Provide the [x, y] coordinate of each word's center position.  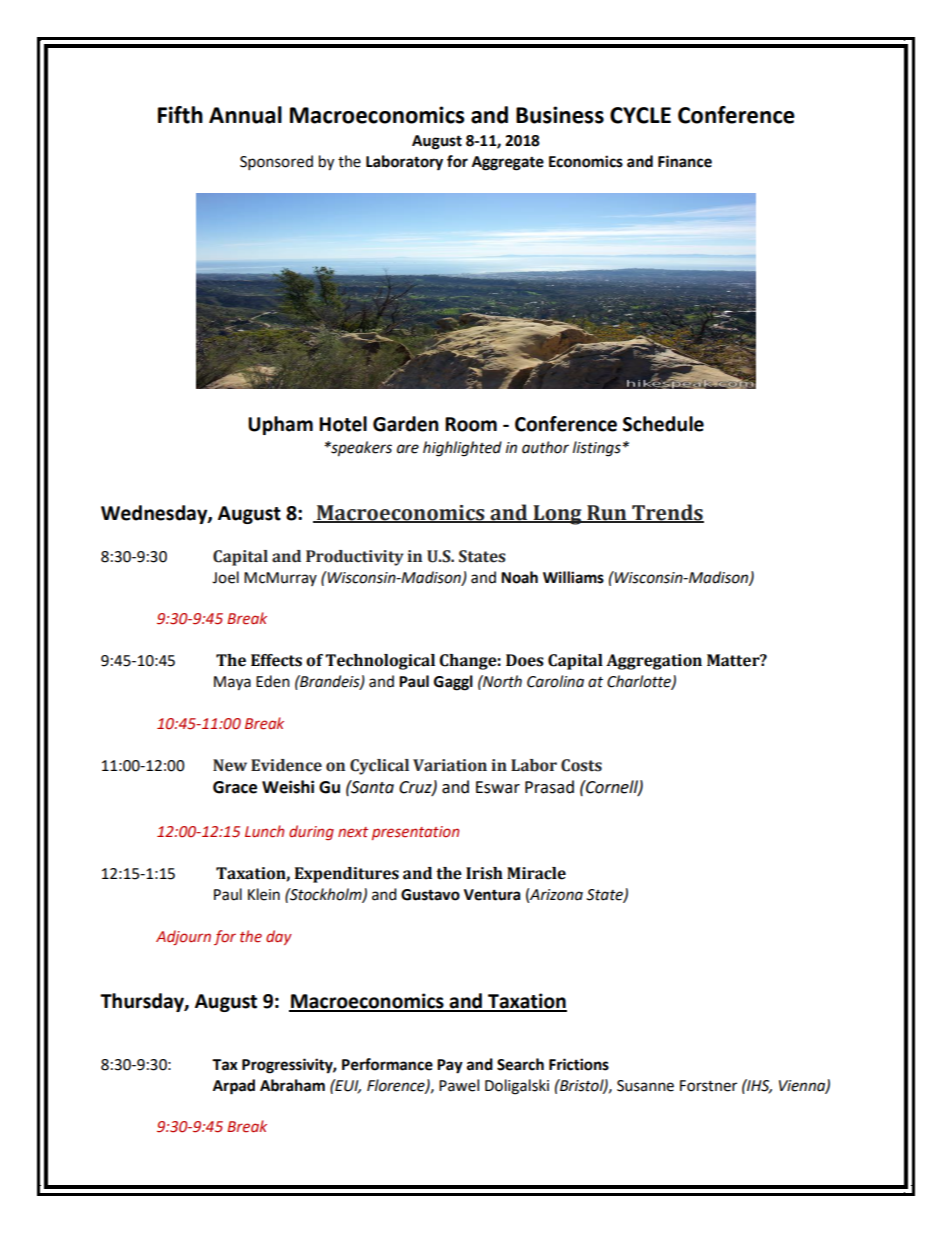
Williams [573, 577]
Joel [225, 577]
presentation [415, 833]
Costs [581, 765]
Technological [380, 662]
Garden [406, 424]
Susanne [645, 1086]
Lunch [264, 831]
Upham [280, 425]
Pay [450, 1066]
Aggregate [508, 163]
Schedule [663, 424]
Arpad [234, 1087]
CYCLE [640, 115]
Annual [245, 115]
